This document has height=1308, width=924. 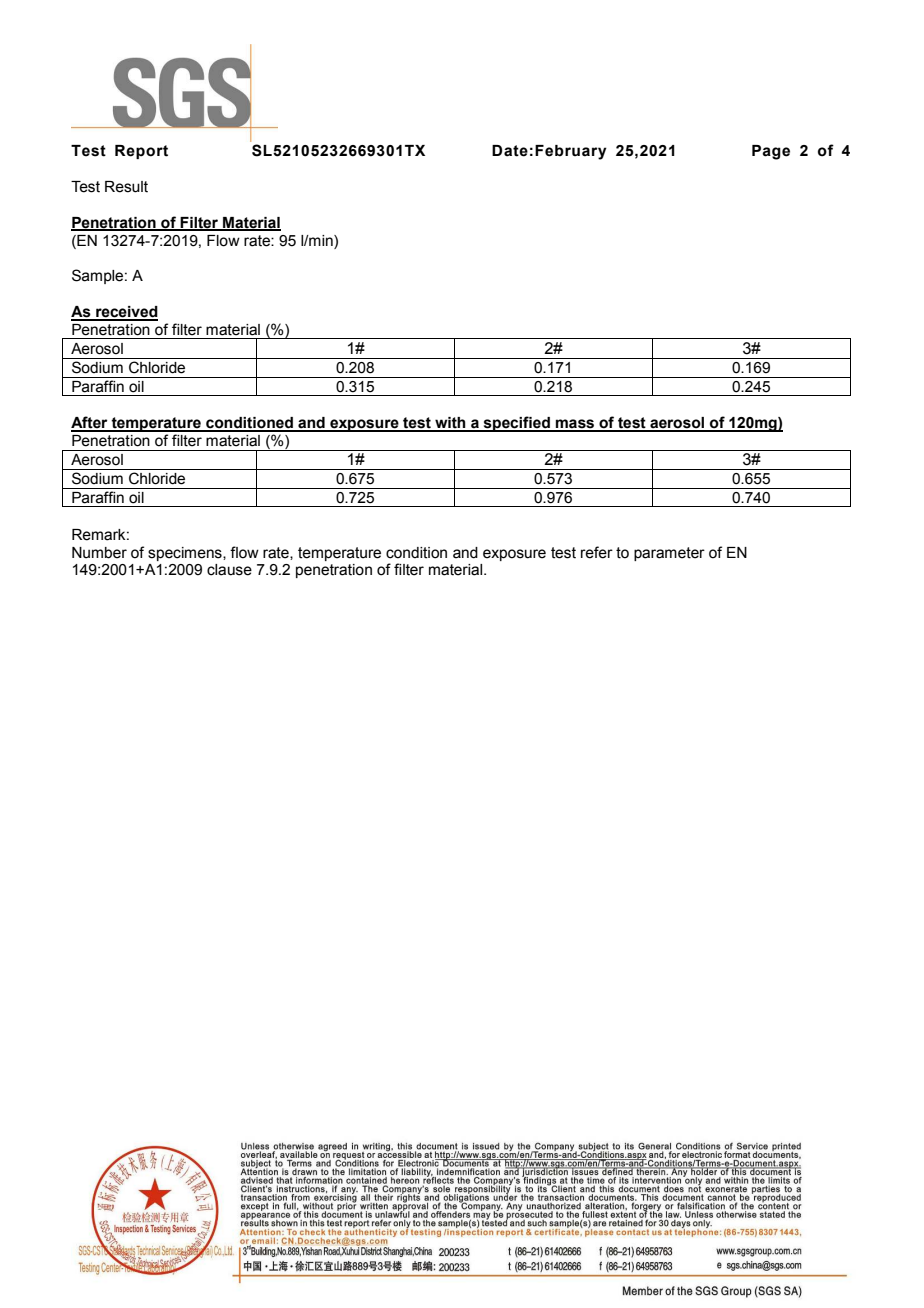 What do you see at coordinates (771, 152) in the document?
I see `Page` at bounding box center [771, 152].
